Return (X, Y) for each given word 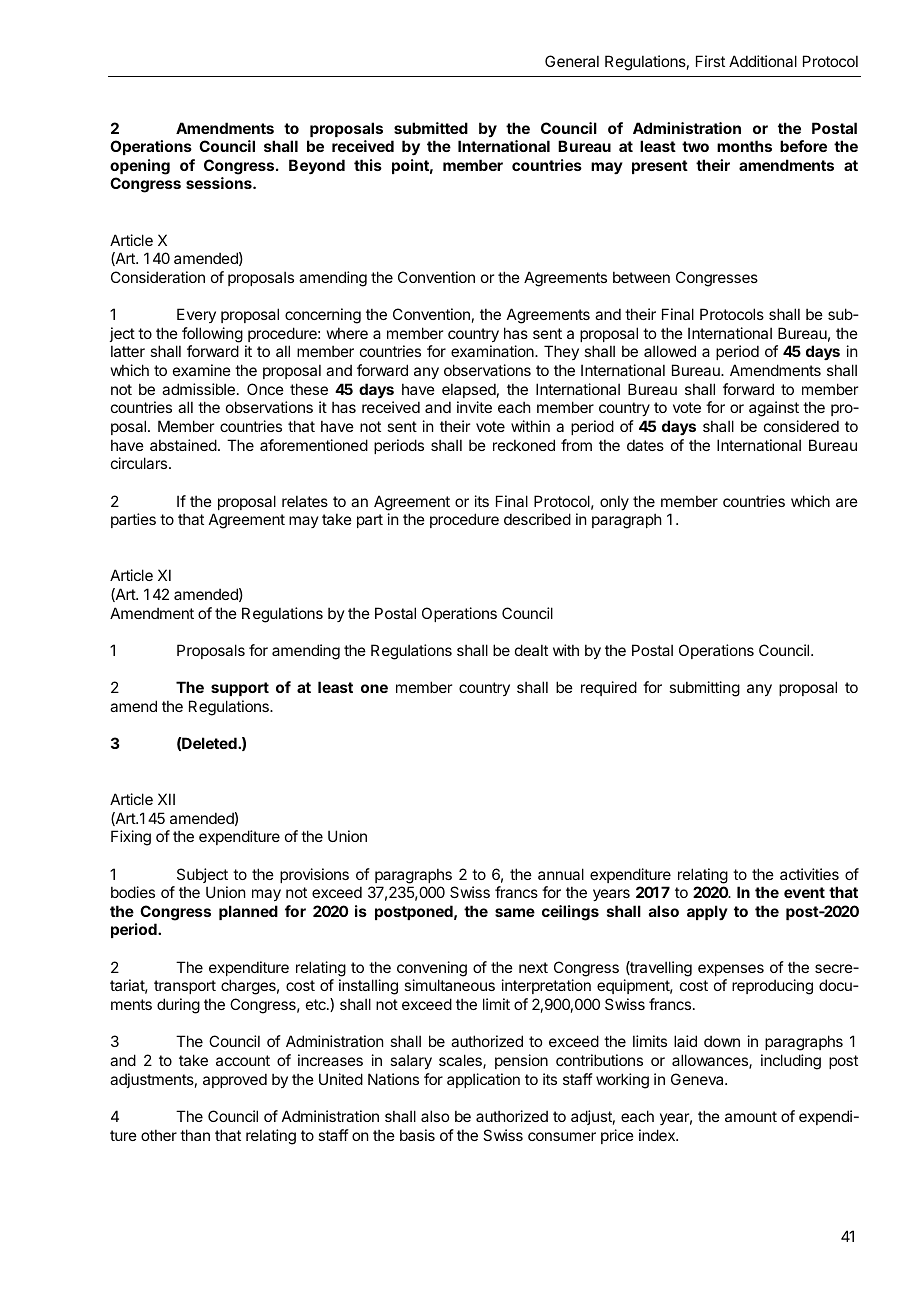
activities (809, 874)
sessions (220, 183)
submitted (431, 128)
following (212, 335)
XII (166, 799)
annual (561, 874)
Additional (763, 61)
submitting (704, 689)
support (240, 689)
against (774, 409)
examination (493, 351)
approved (235, 1080)
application (483, 1080)
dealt (531, 650)
